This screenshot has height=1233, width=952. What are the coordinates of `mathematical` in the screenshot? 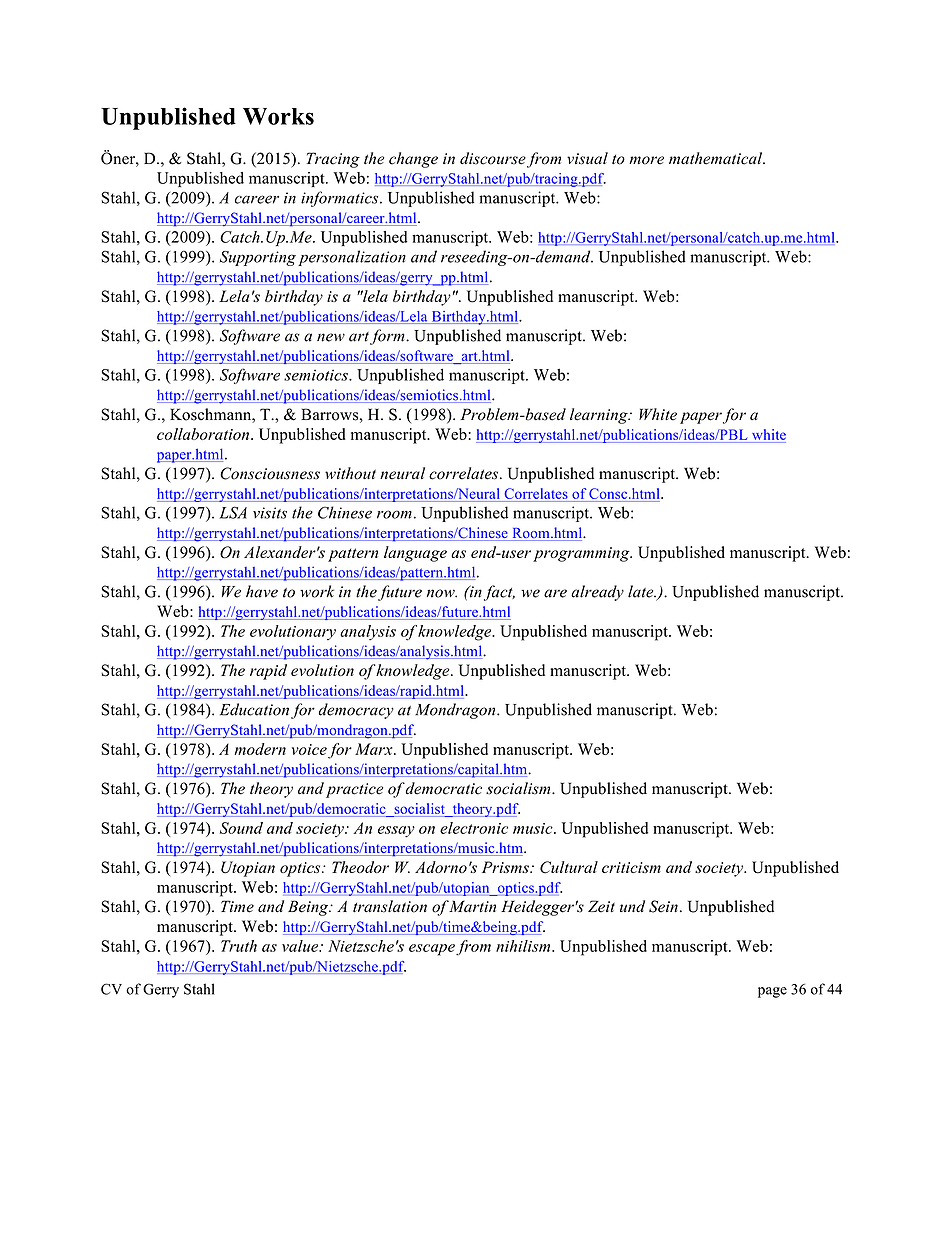 It's located at (717, 158).
